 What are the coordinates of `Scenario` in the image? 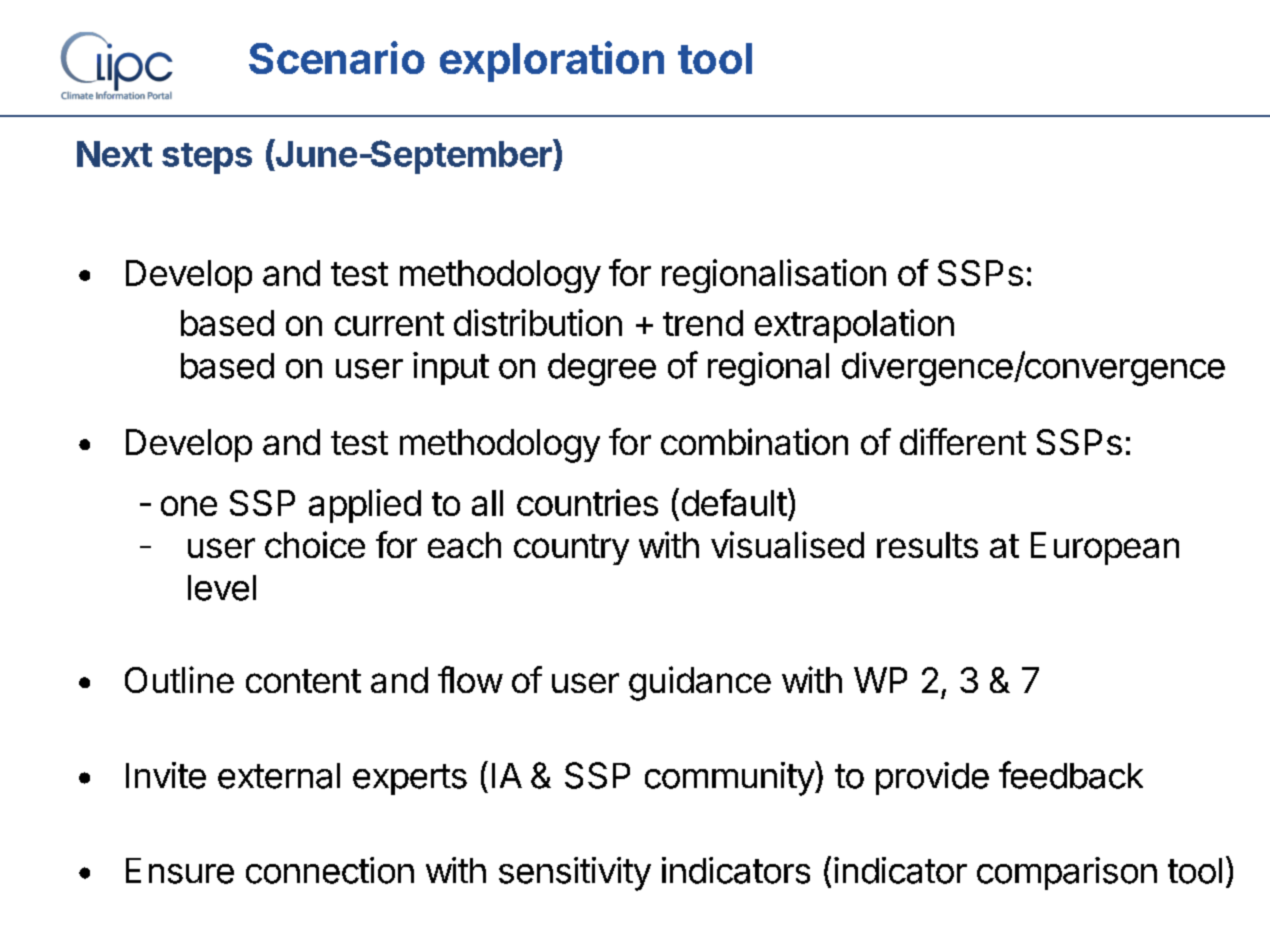 It's located at (337, 57).
